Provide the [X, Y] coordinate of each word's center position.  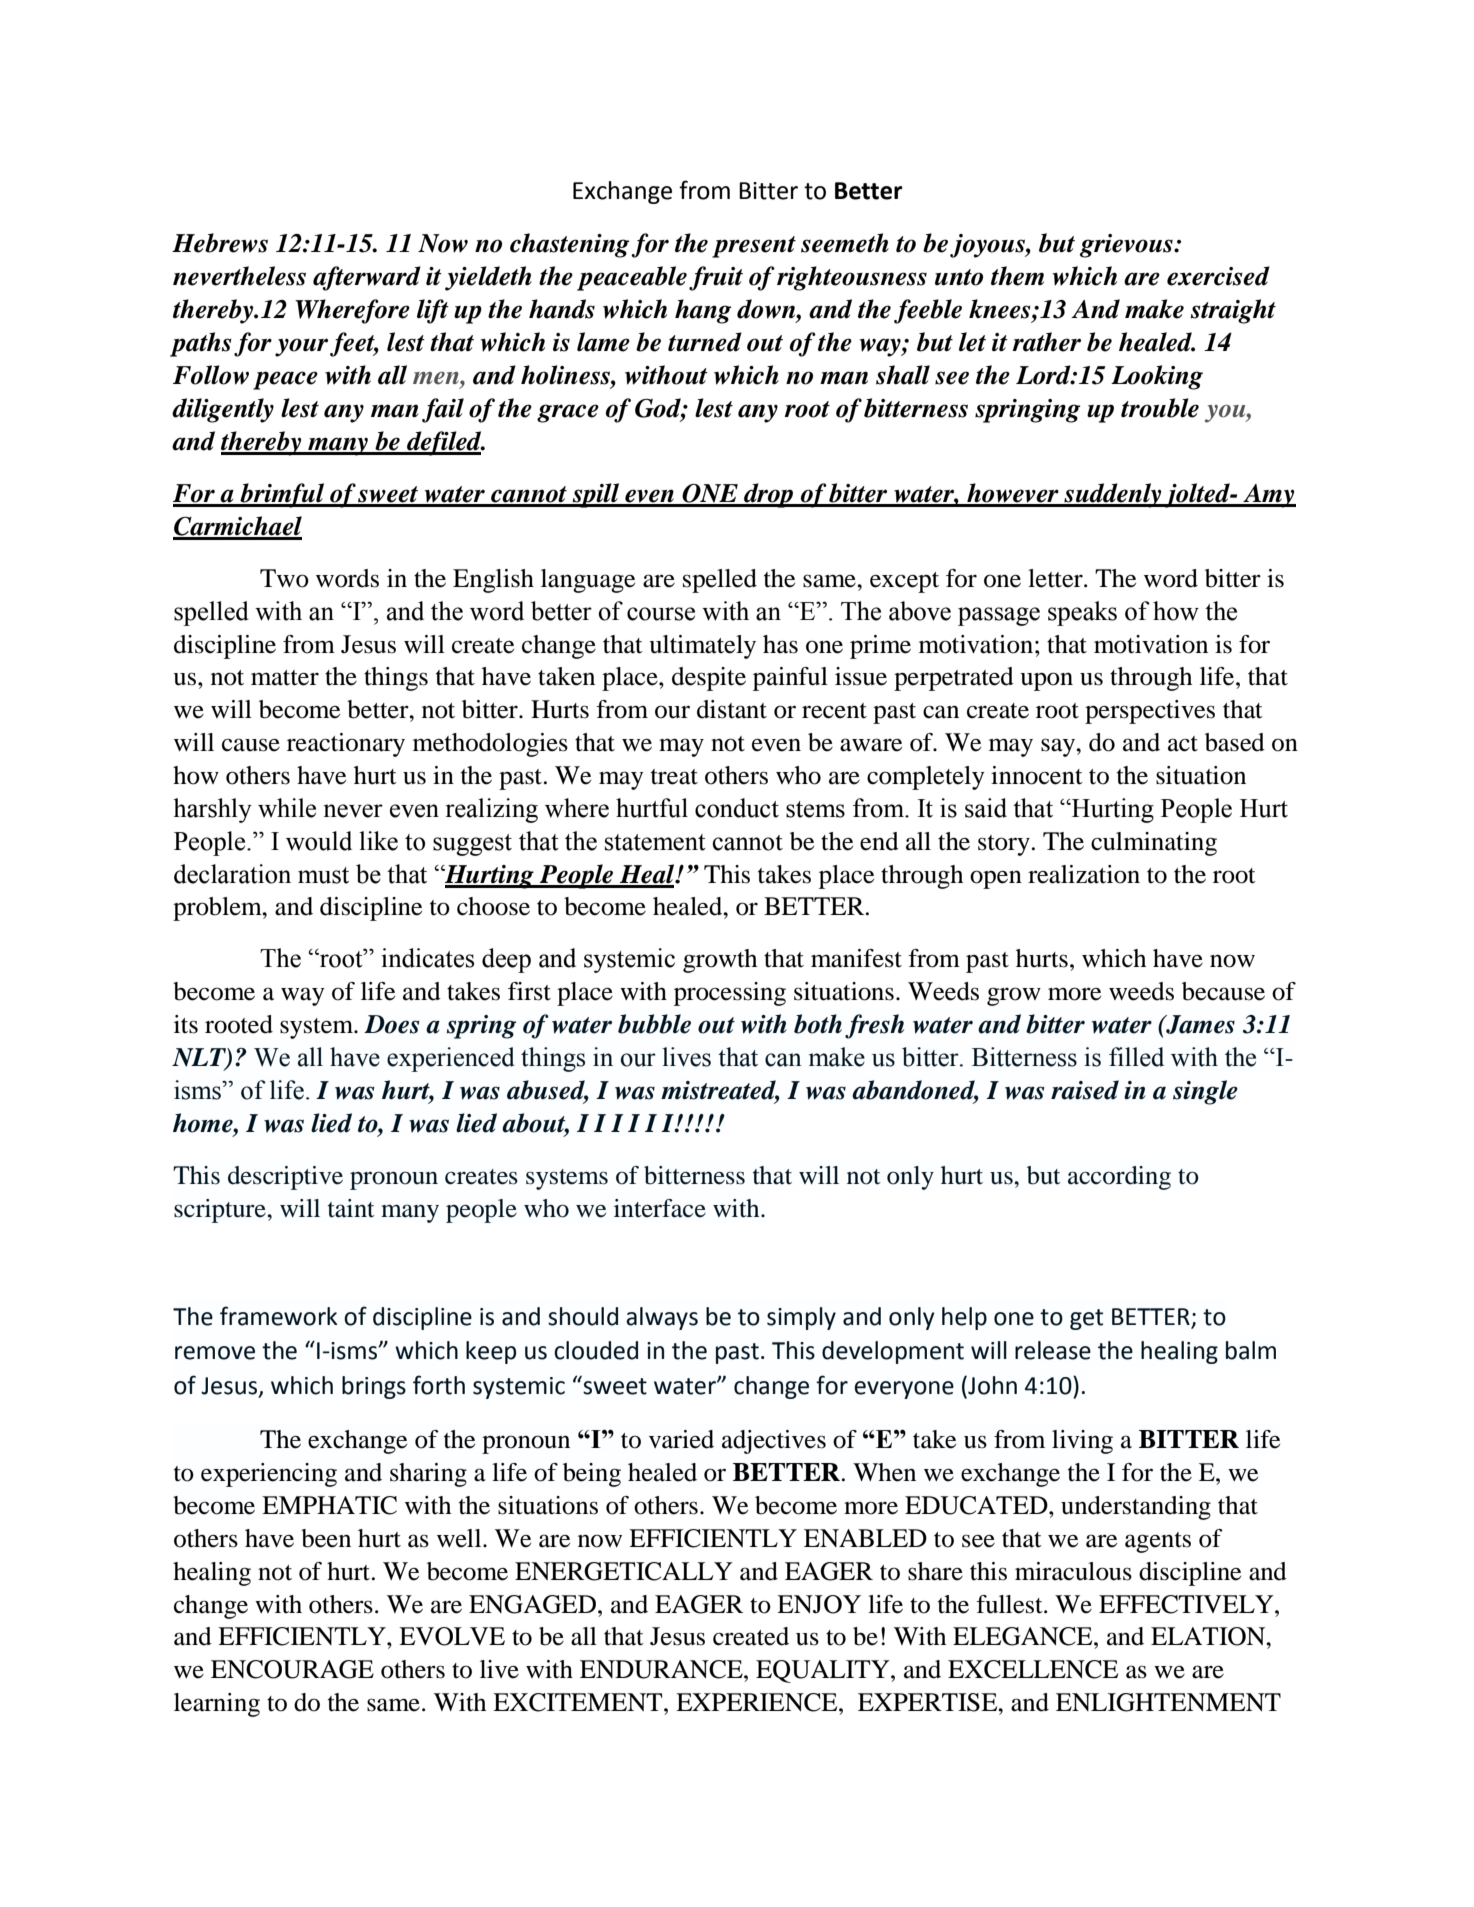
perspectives [1150, 712]
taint [351, 1208]
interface [660, 1208]
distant [732, 709]
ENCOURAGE [292, 1669]
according [1119, 1178]
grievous [1127, 246]
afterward [367, 278]
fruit [716, 278]
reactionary [346, 745]
